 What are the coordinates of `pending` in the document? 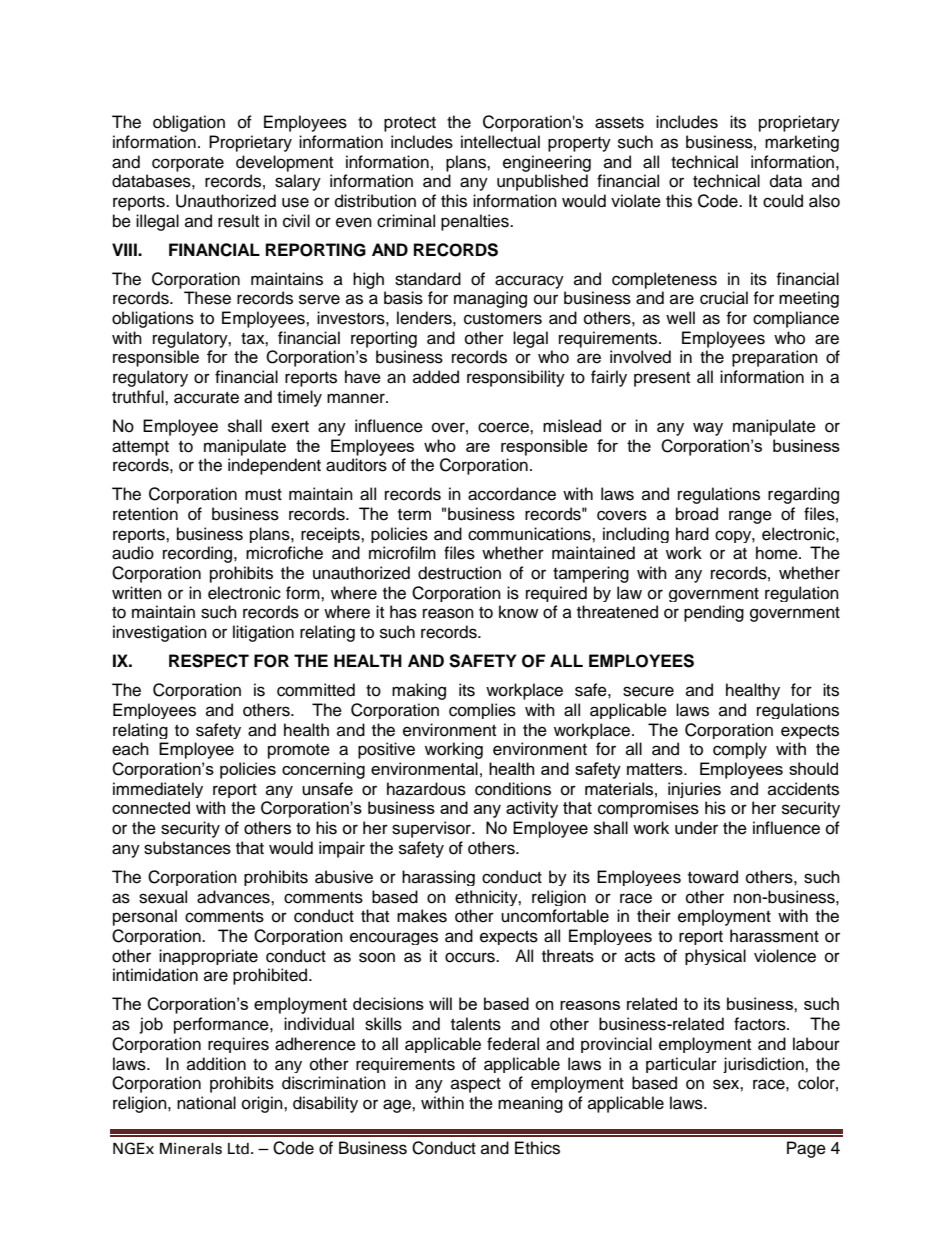 It's located at (714, 613).
